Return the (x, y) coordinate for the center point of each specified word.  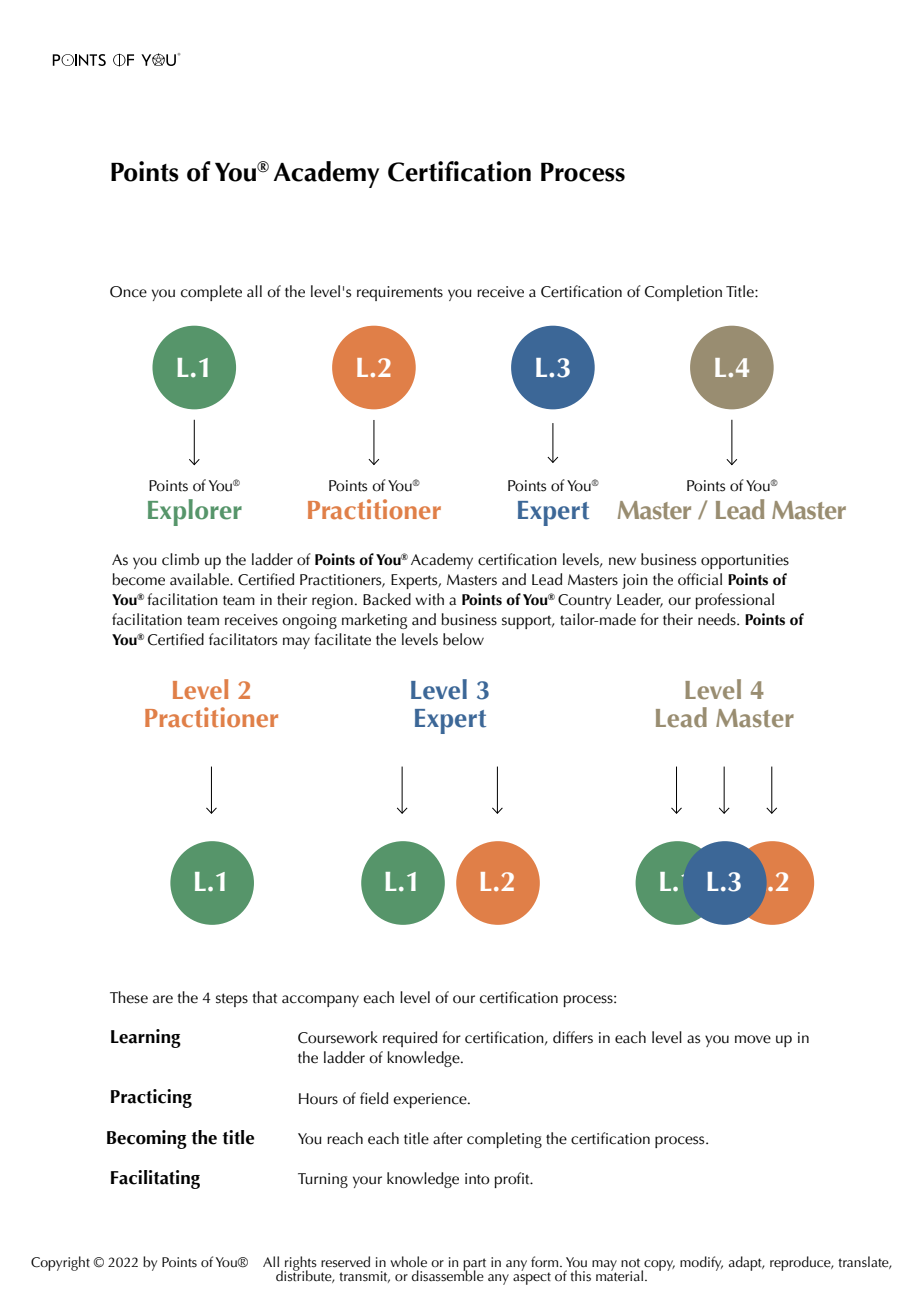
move (753, 1039)
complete (211, 293)
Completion (683, 293)
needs (718, 619)
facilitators (243, 639)
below (463, 639)
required (410, 1039)
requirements (400, 293)
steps (232, 1000)
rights (300, 1264)
